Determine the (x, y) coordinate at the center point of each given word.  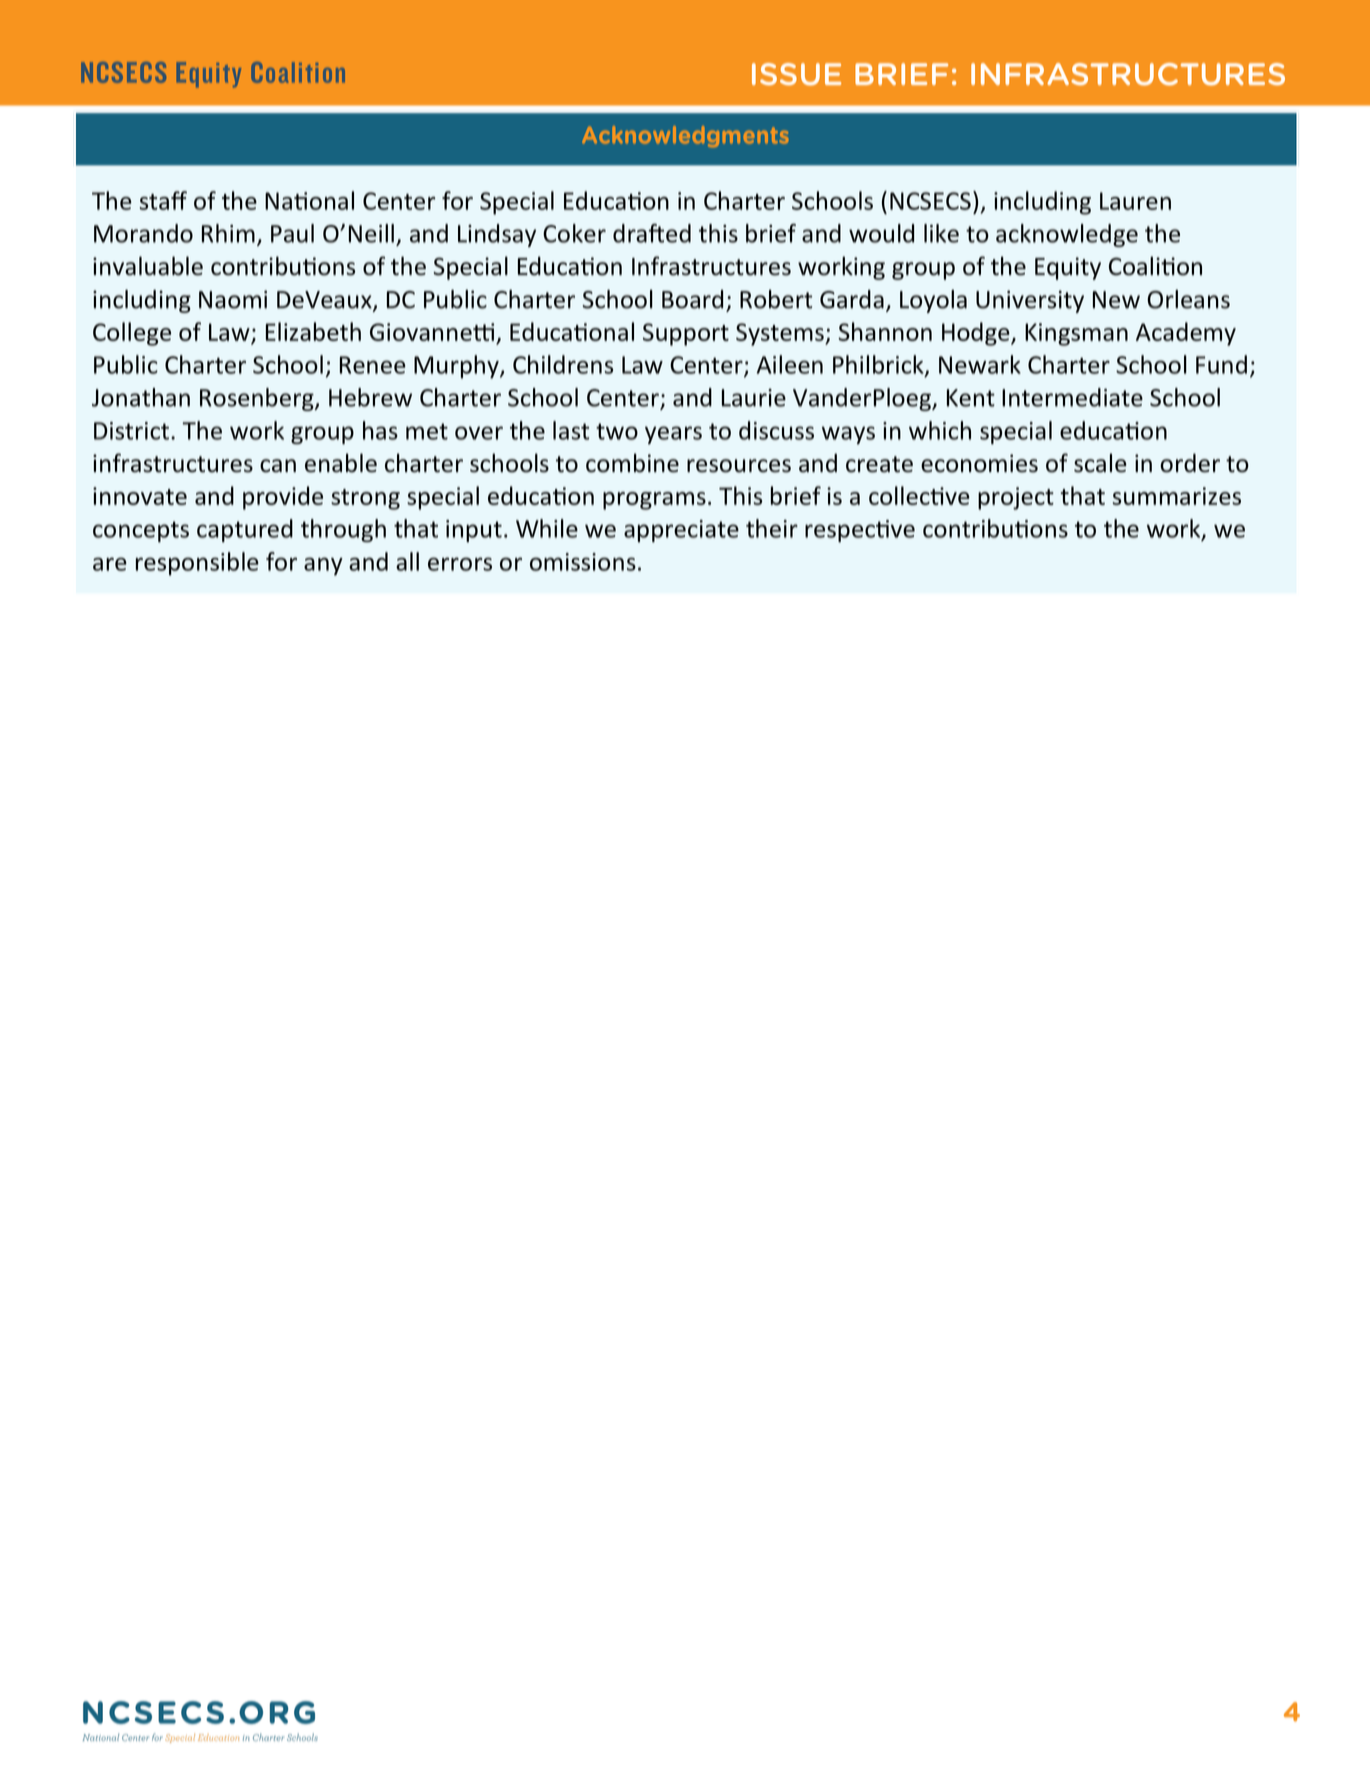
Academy (1186, 334)
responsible (197, 564)
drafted (652, 233)
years (673, 435)
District (131, 431)
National (309, 200)
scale (1100, 463)
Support (686, 334)
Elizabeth (313, 331)
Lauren (1135, 201)
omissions (583, 562)
